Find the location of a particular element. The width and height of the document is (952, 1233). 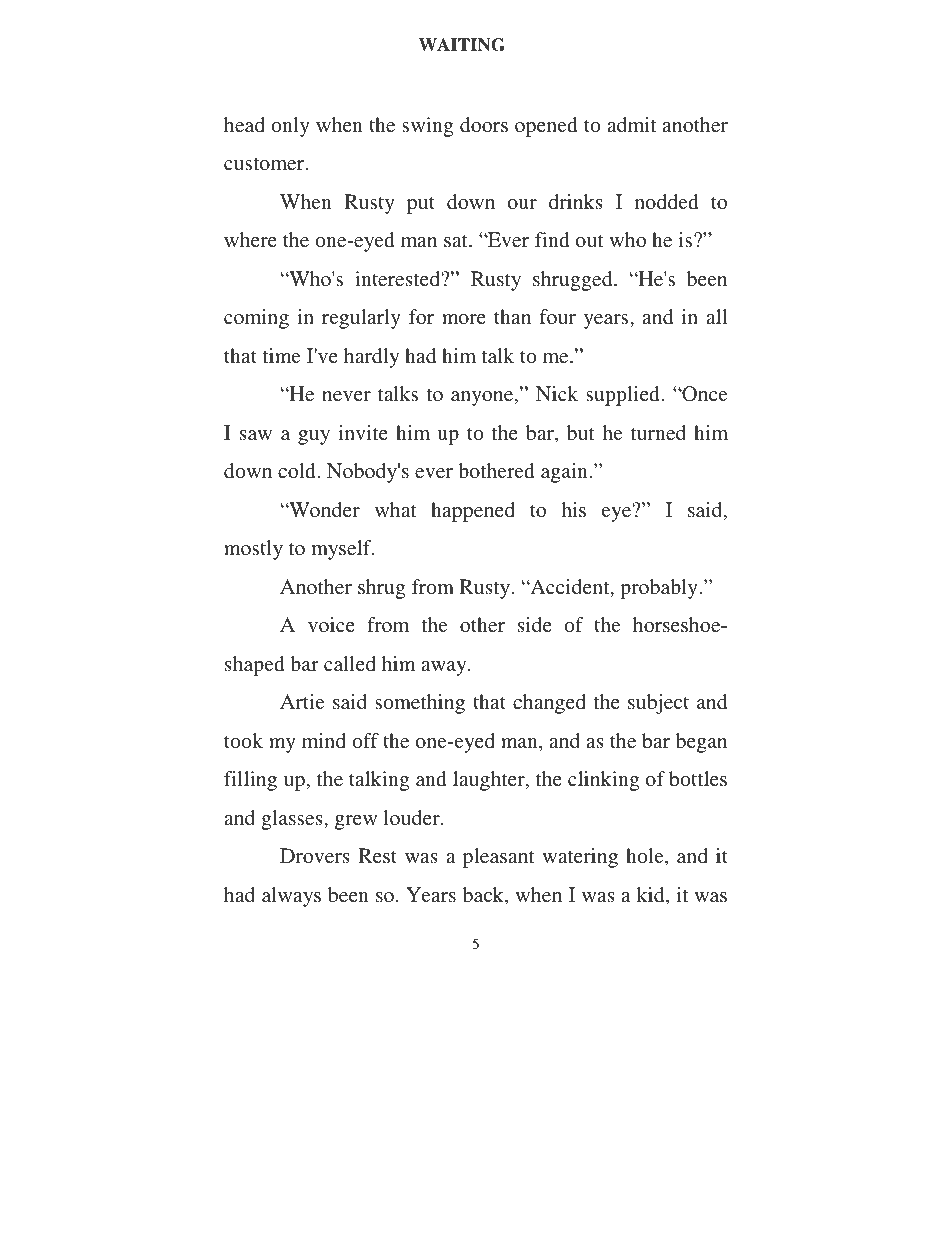

cold is located at coordinates (298, 470).
